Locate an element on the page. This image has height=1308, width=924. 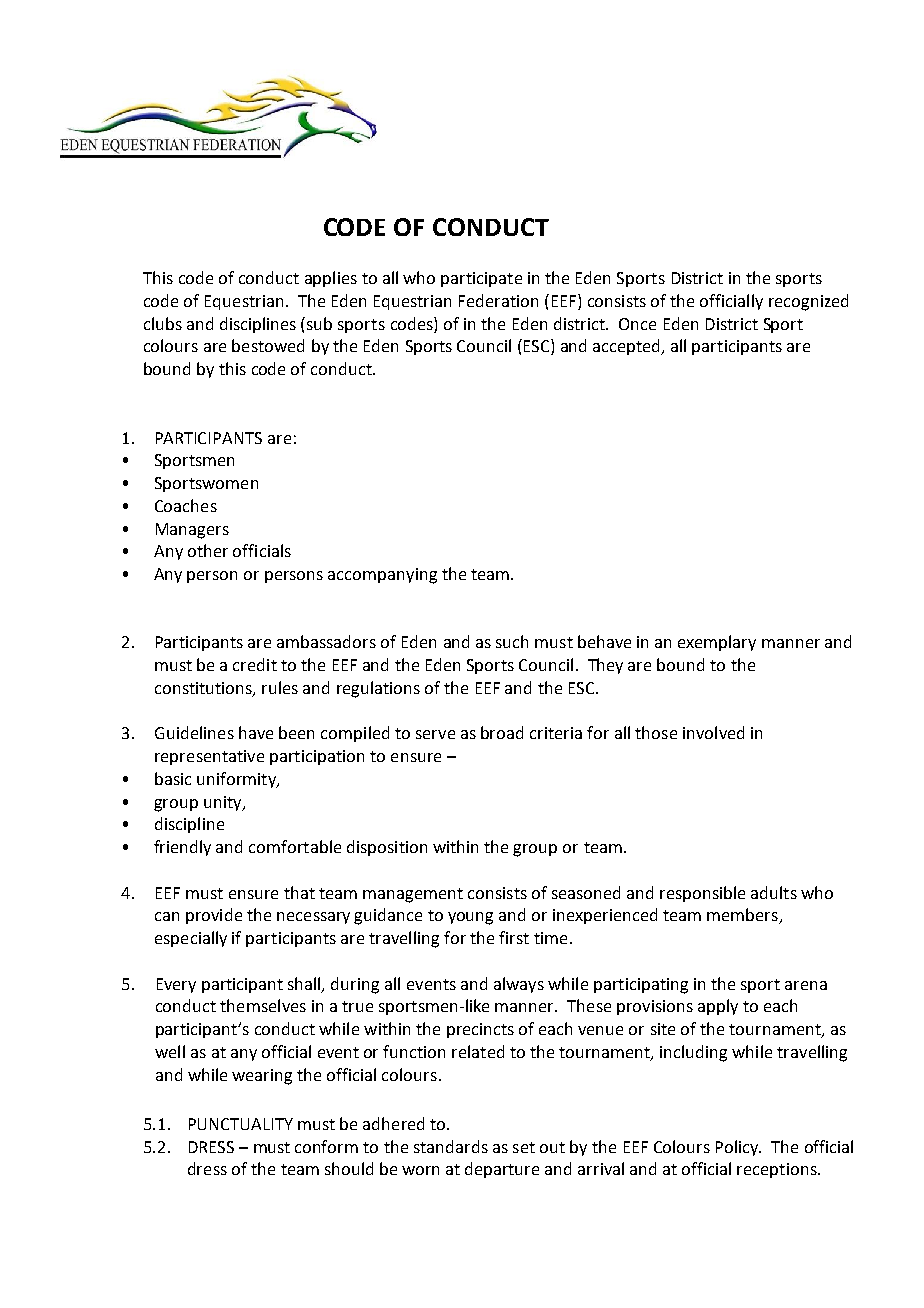
accompanying is located at coordinates (382, 576).
